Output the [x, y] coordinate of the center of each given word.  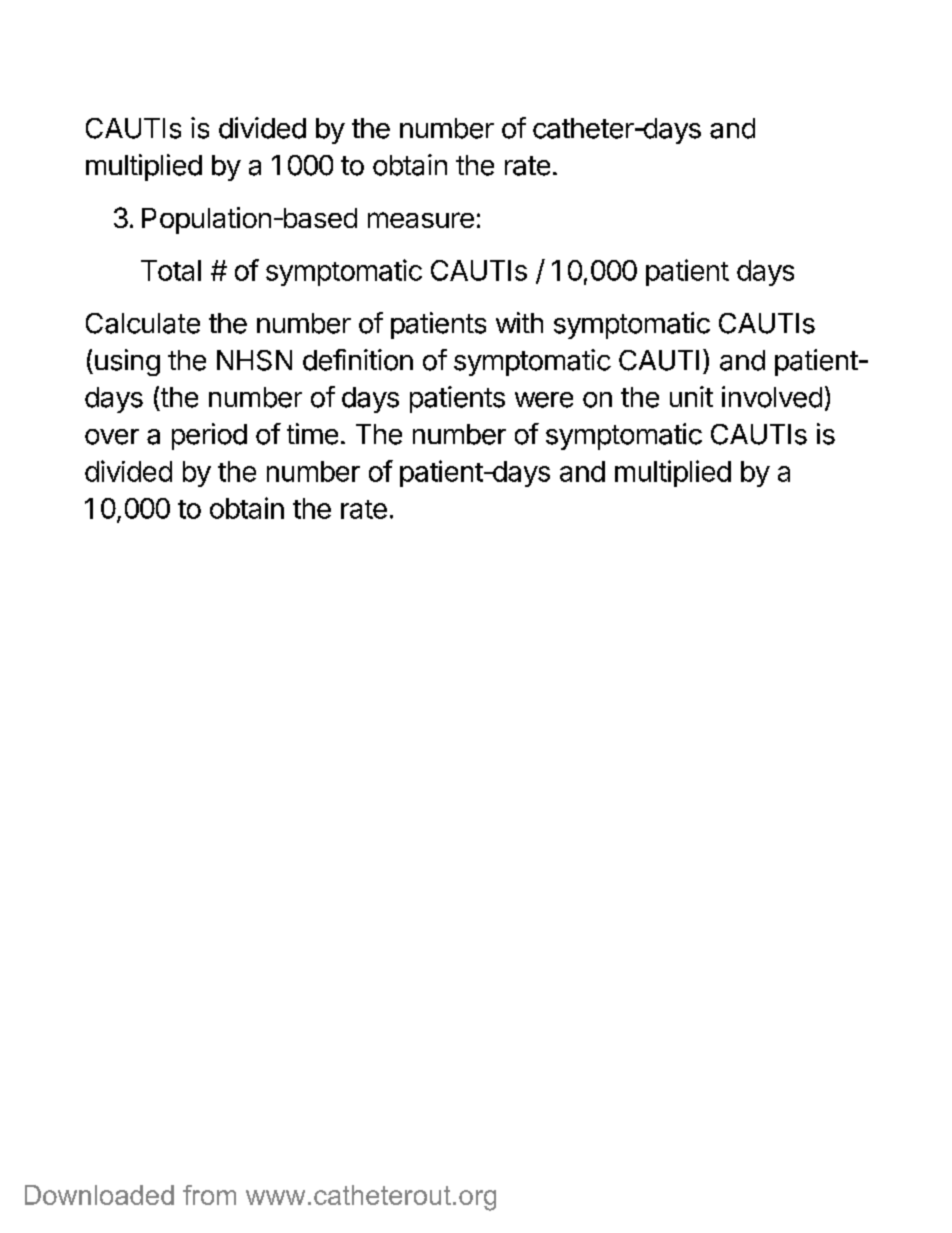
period [209, 436]
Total [171, 270]
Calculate [143, 323]
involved [772, 397]
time [312, 434]
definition [358, 360]
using [127, 362]
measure [421, 220]
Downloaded [99, 1195]
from [209, 1195]
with [519, 322]
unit [691, 396]
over [112, 437]
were [544, 400]
